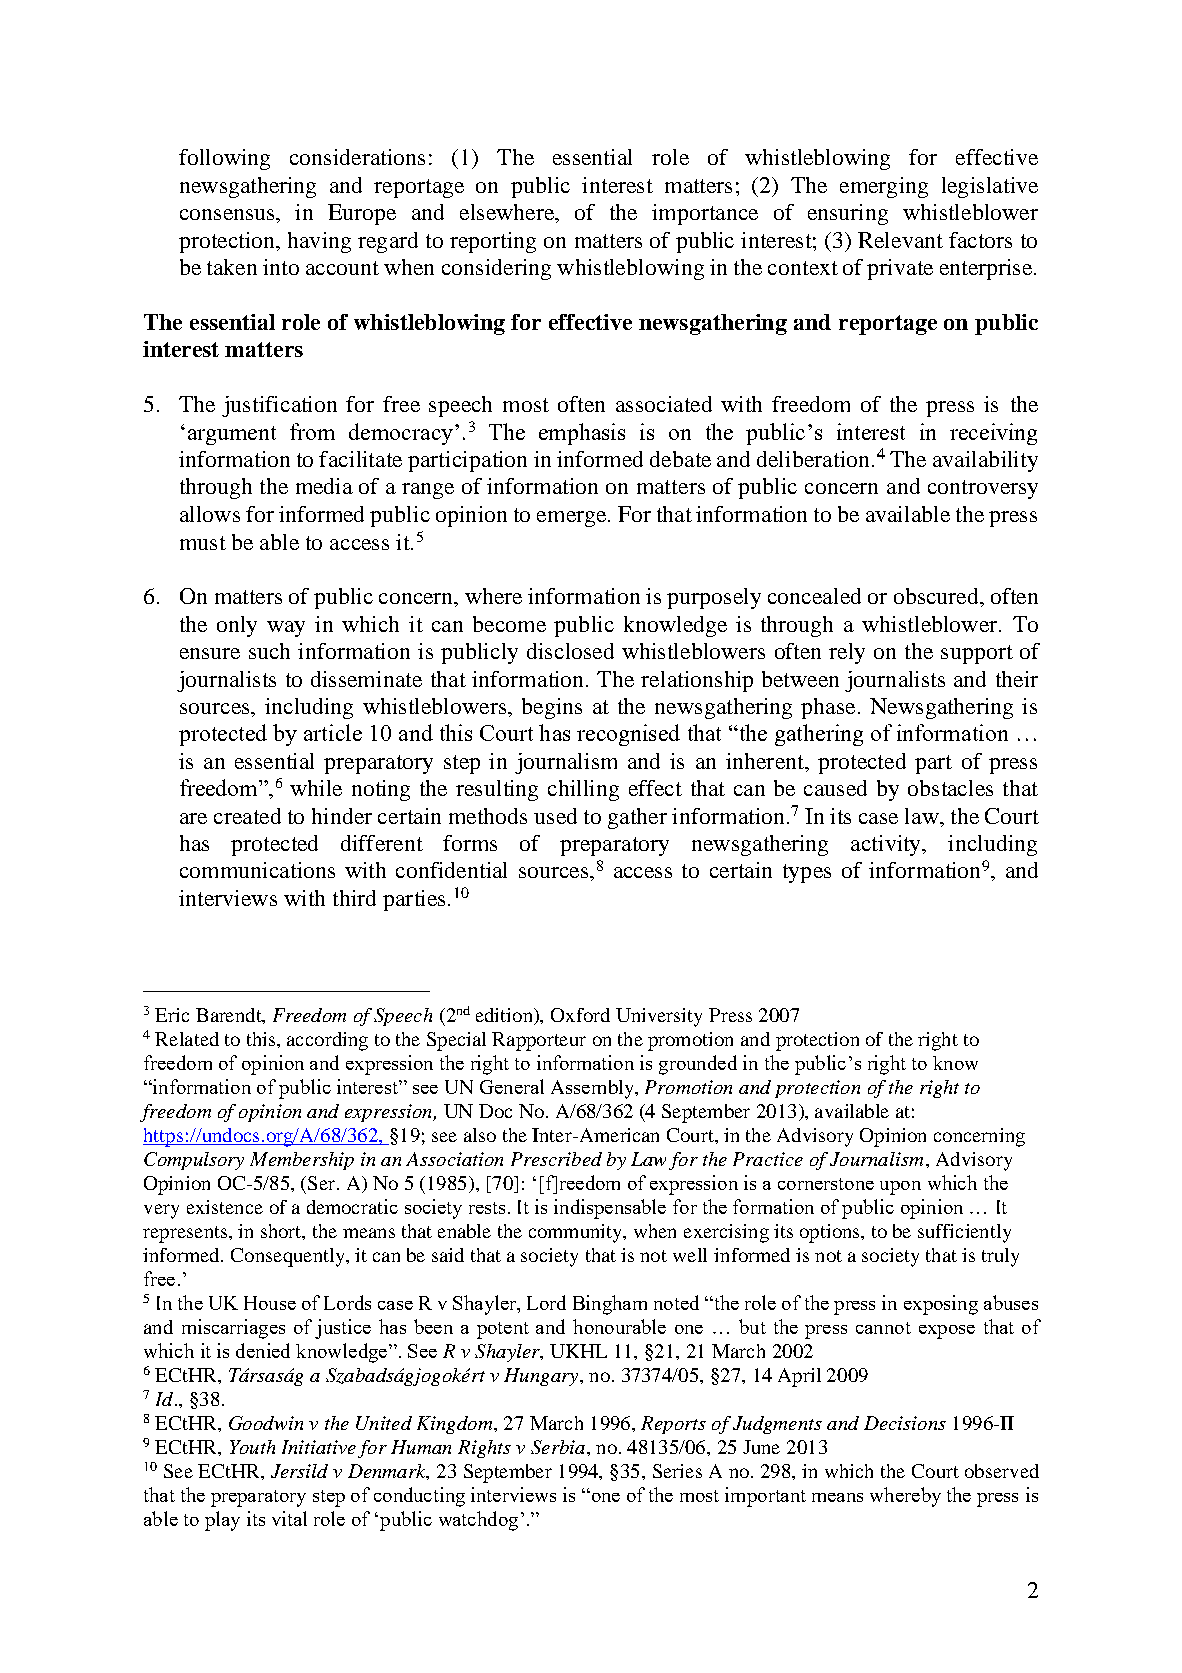 The width and height of the screenshot is (1182, 1673). I want to click on Membership, so click(302, 1161).
